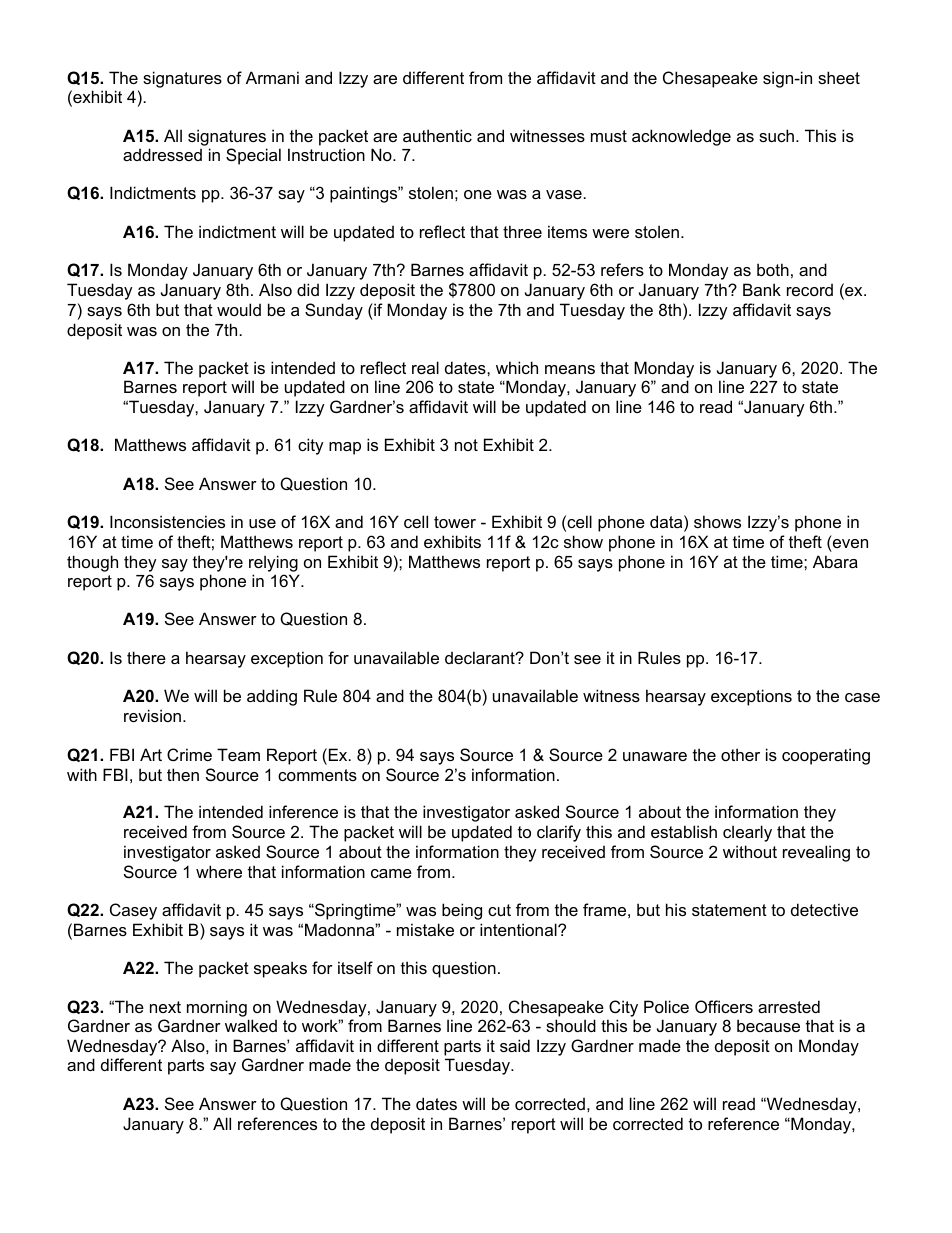  What do you see at coordinates (609, 136) in the screenshot?
I see `must` at bounding box center [609, 136].
